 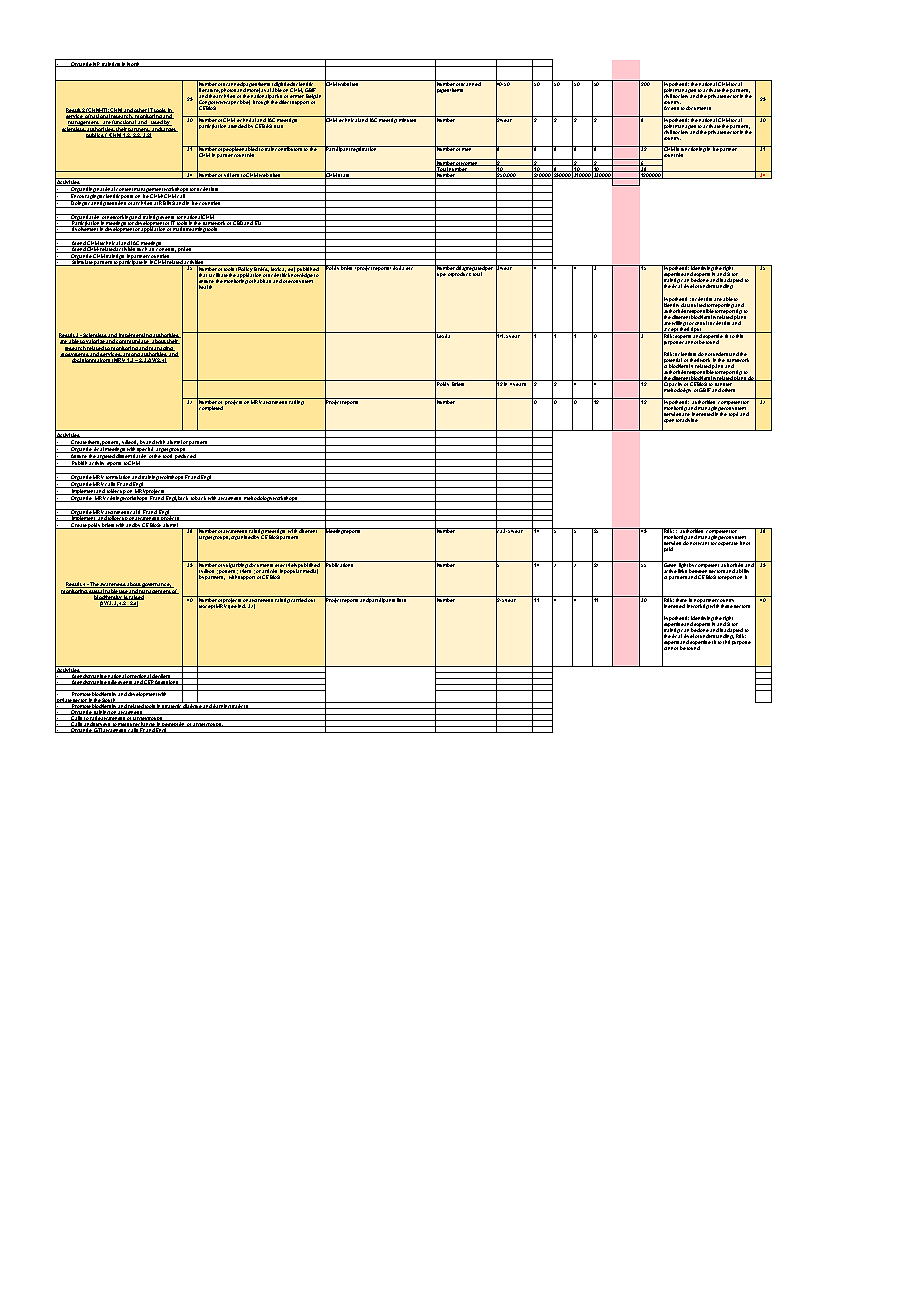 What do you see at coordinates (682, 599) in the page?
I see `there` at bounding box center [682, 599].
